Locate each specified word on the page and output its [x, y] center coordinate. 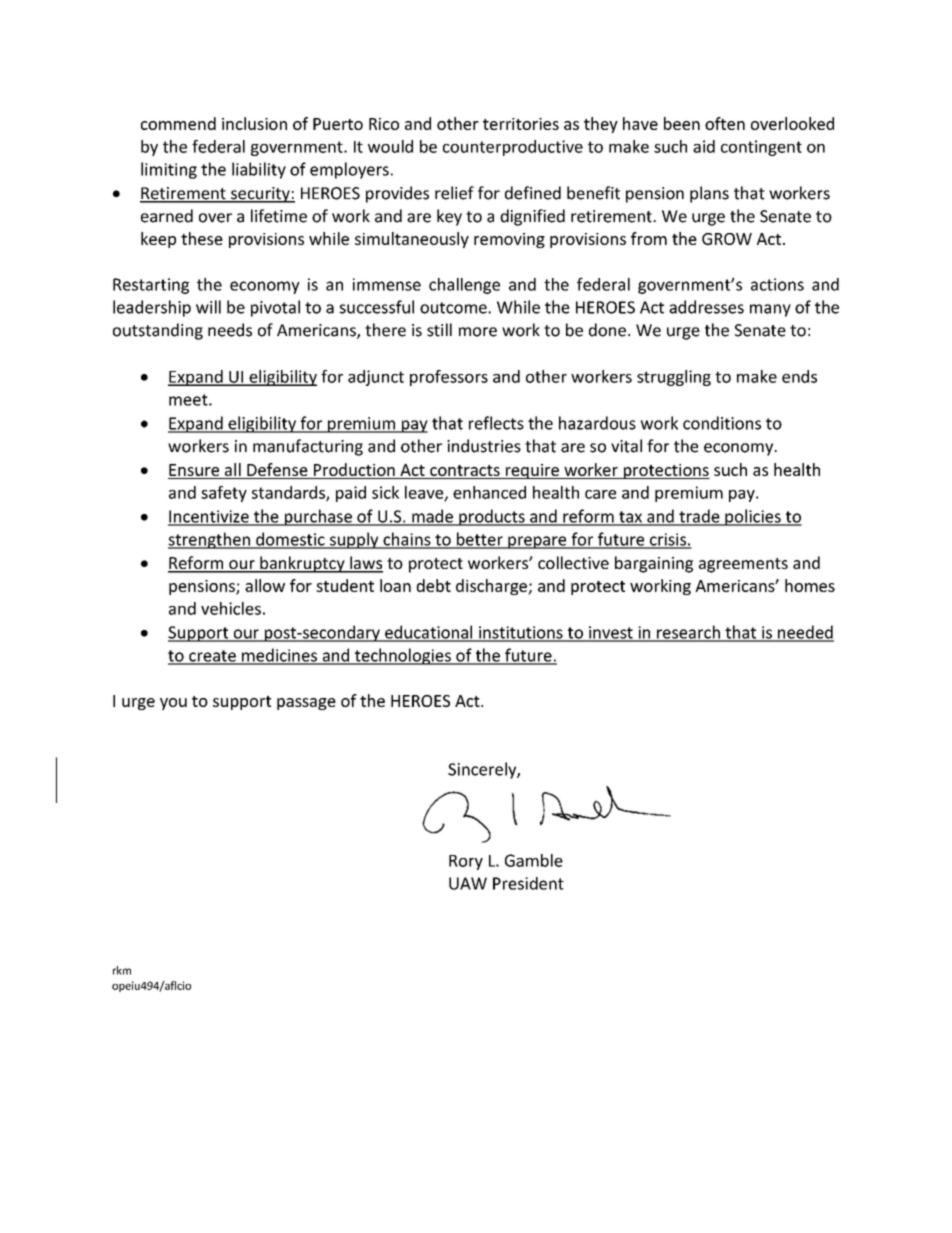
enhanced [489, 492]
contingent [761, 148]
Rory [466, 862]
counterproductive [513, 148]
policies [753, 517]
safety [224, 494]
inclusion [254, 123]
